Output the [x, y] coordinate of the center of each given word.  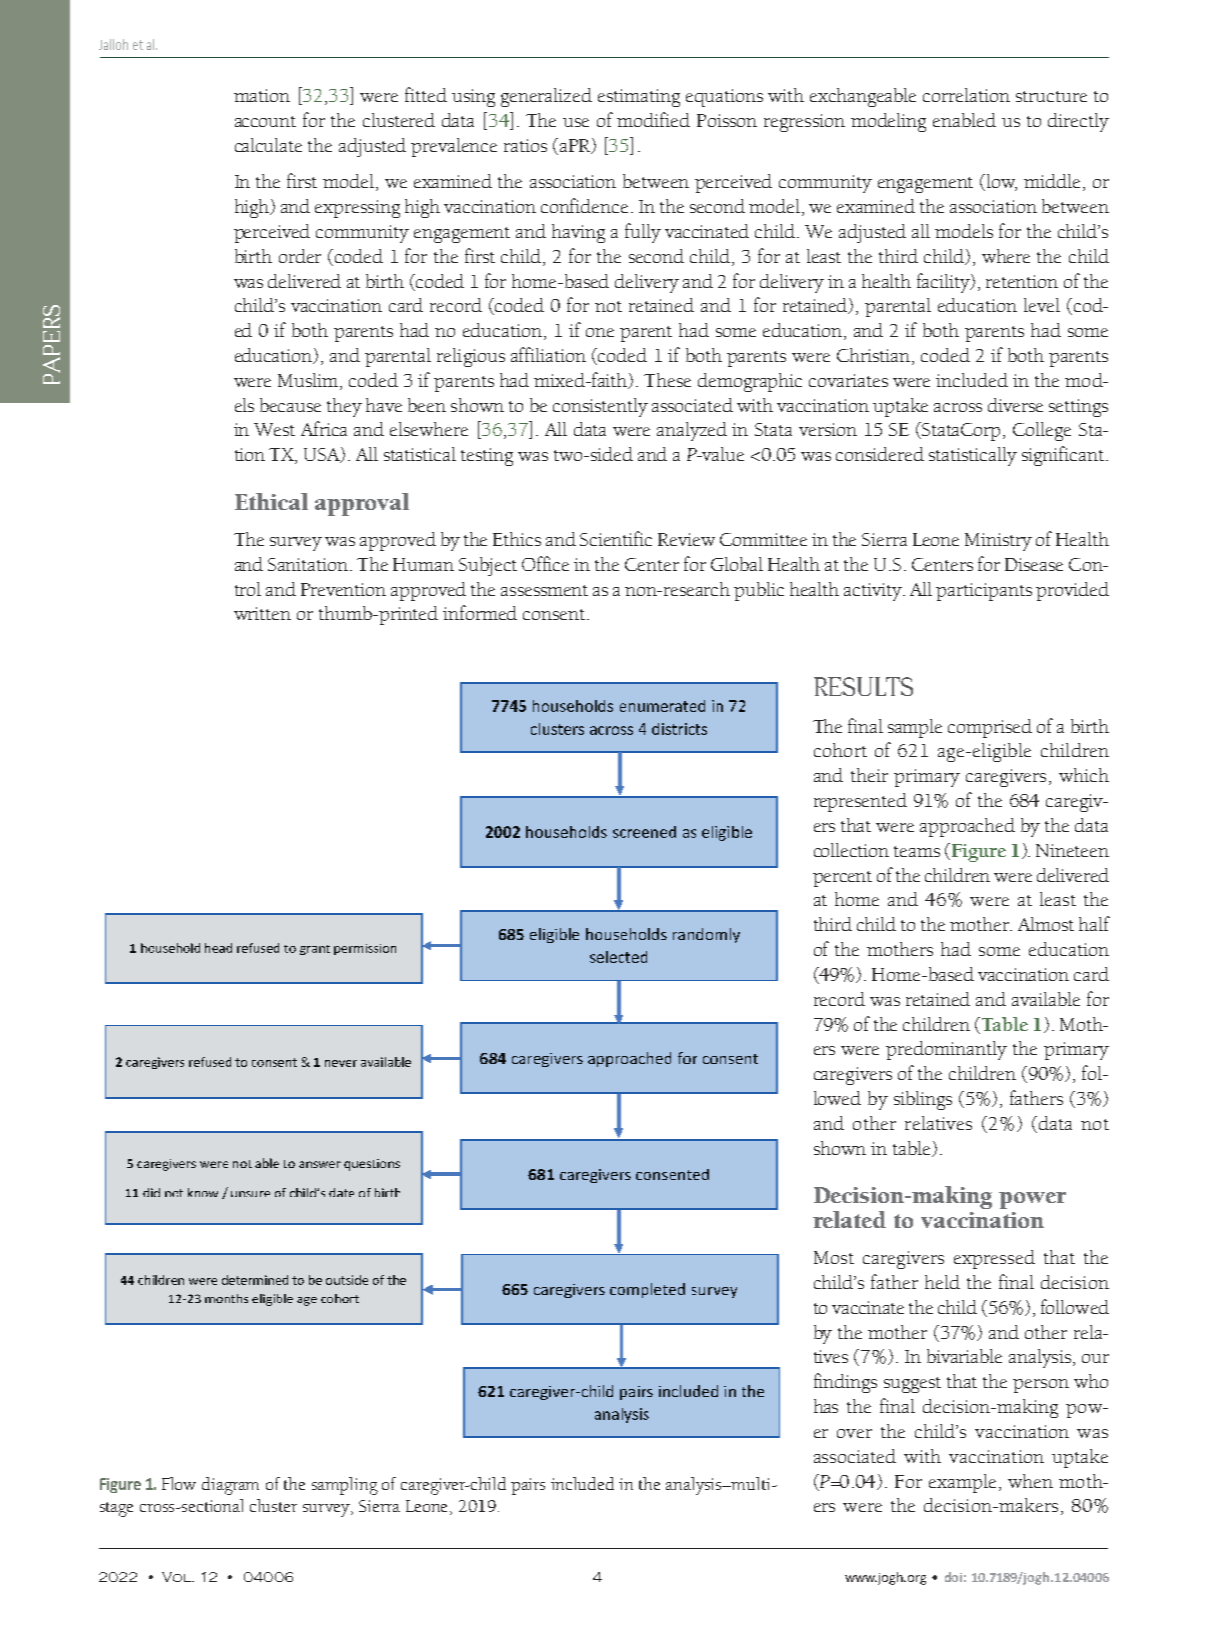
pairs [528, 1486]
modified [653, 119]
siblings [923, 1100]
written [262, 613]
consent [555, 614]
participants [984, 592]
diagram [230, 1486]
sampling [345, 1486]
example [962, 1483]
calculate [268, 145]
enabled [964, 120]
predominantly [946, 1050]
